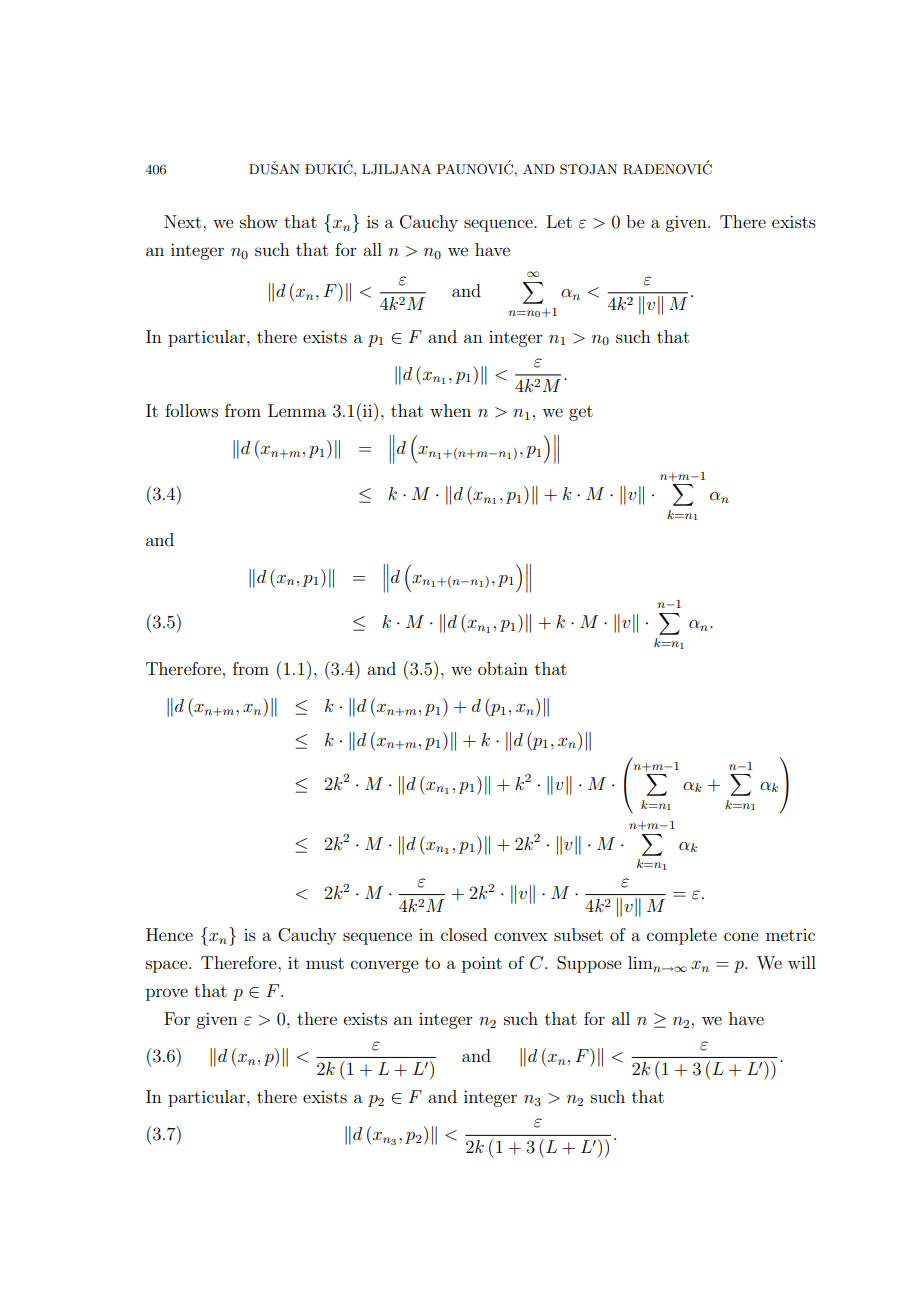  Describe the element at coordinates (259, 221) in the screenshot. I see `show` at that location.
